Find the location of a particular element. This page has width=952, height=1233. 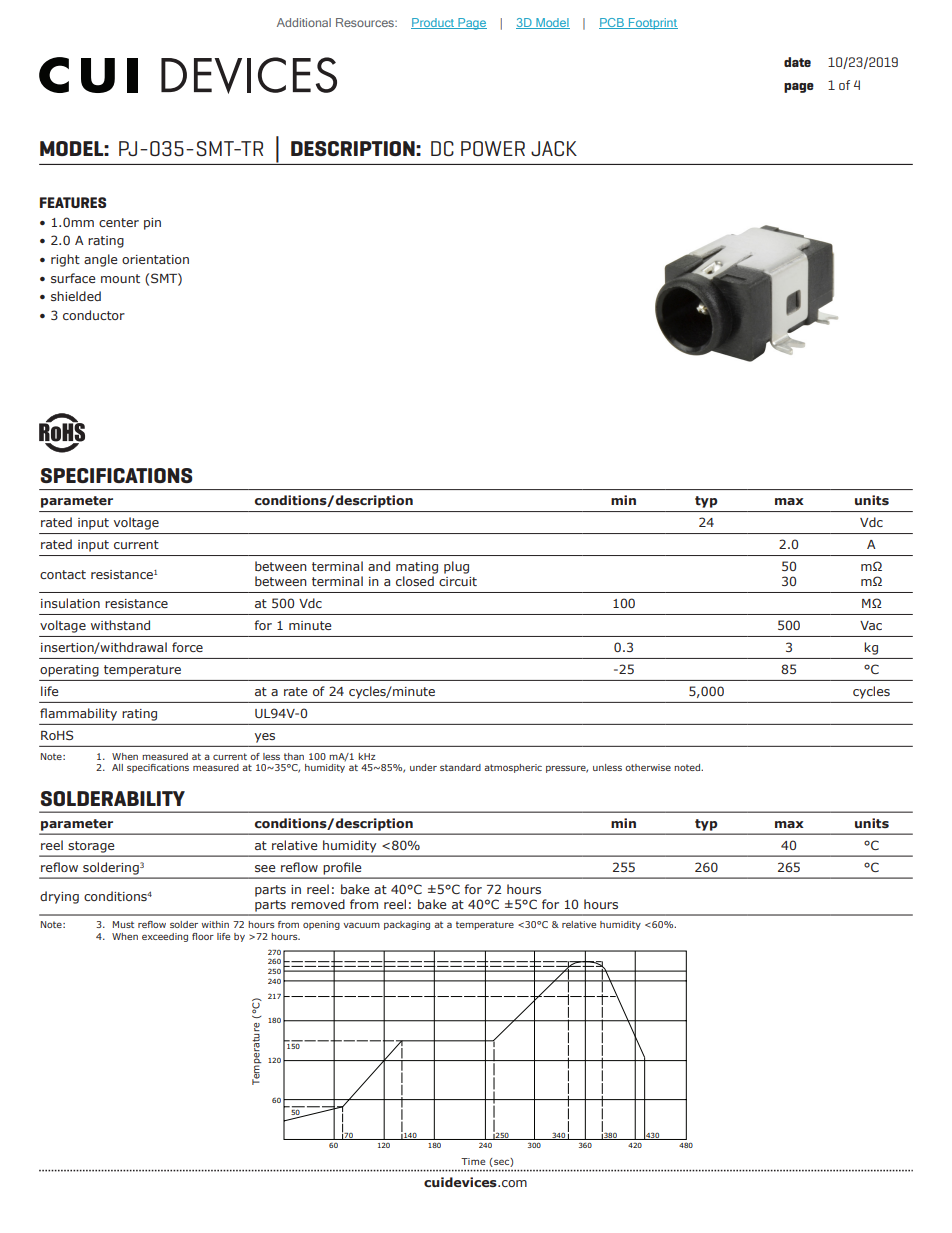

storage is located at coordinates (91, 847).
